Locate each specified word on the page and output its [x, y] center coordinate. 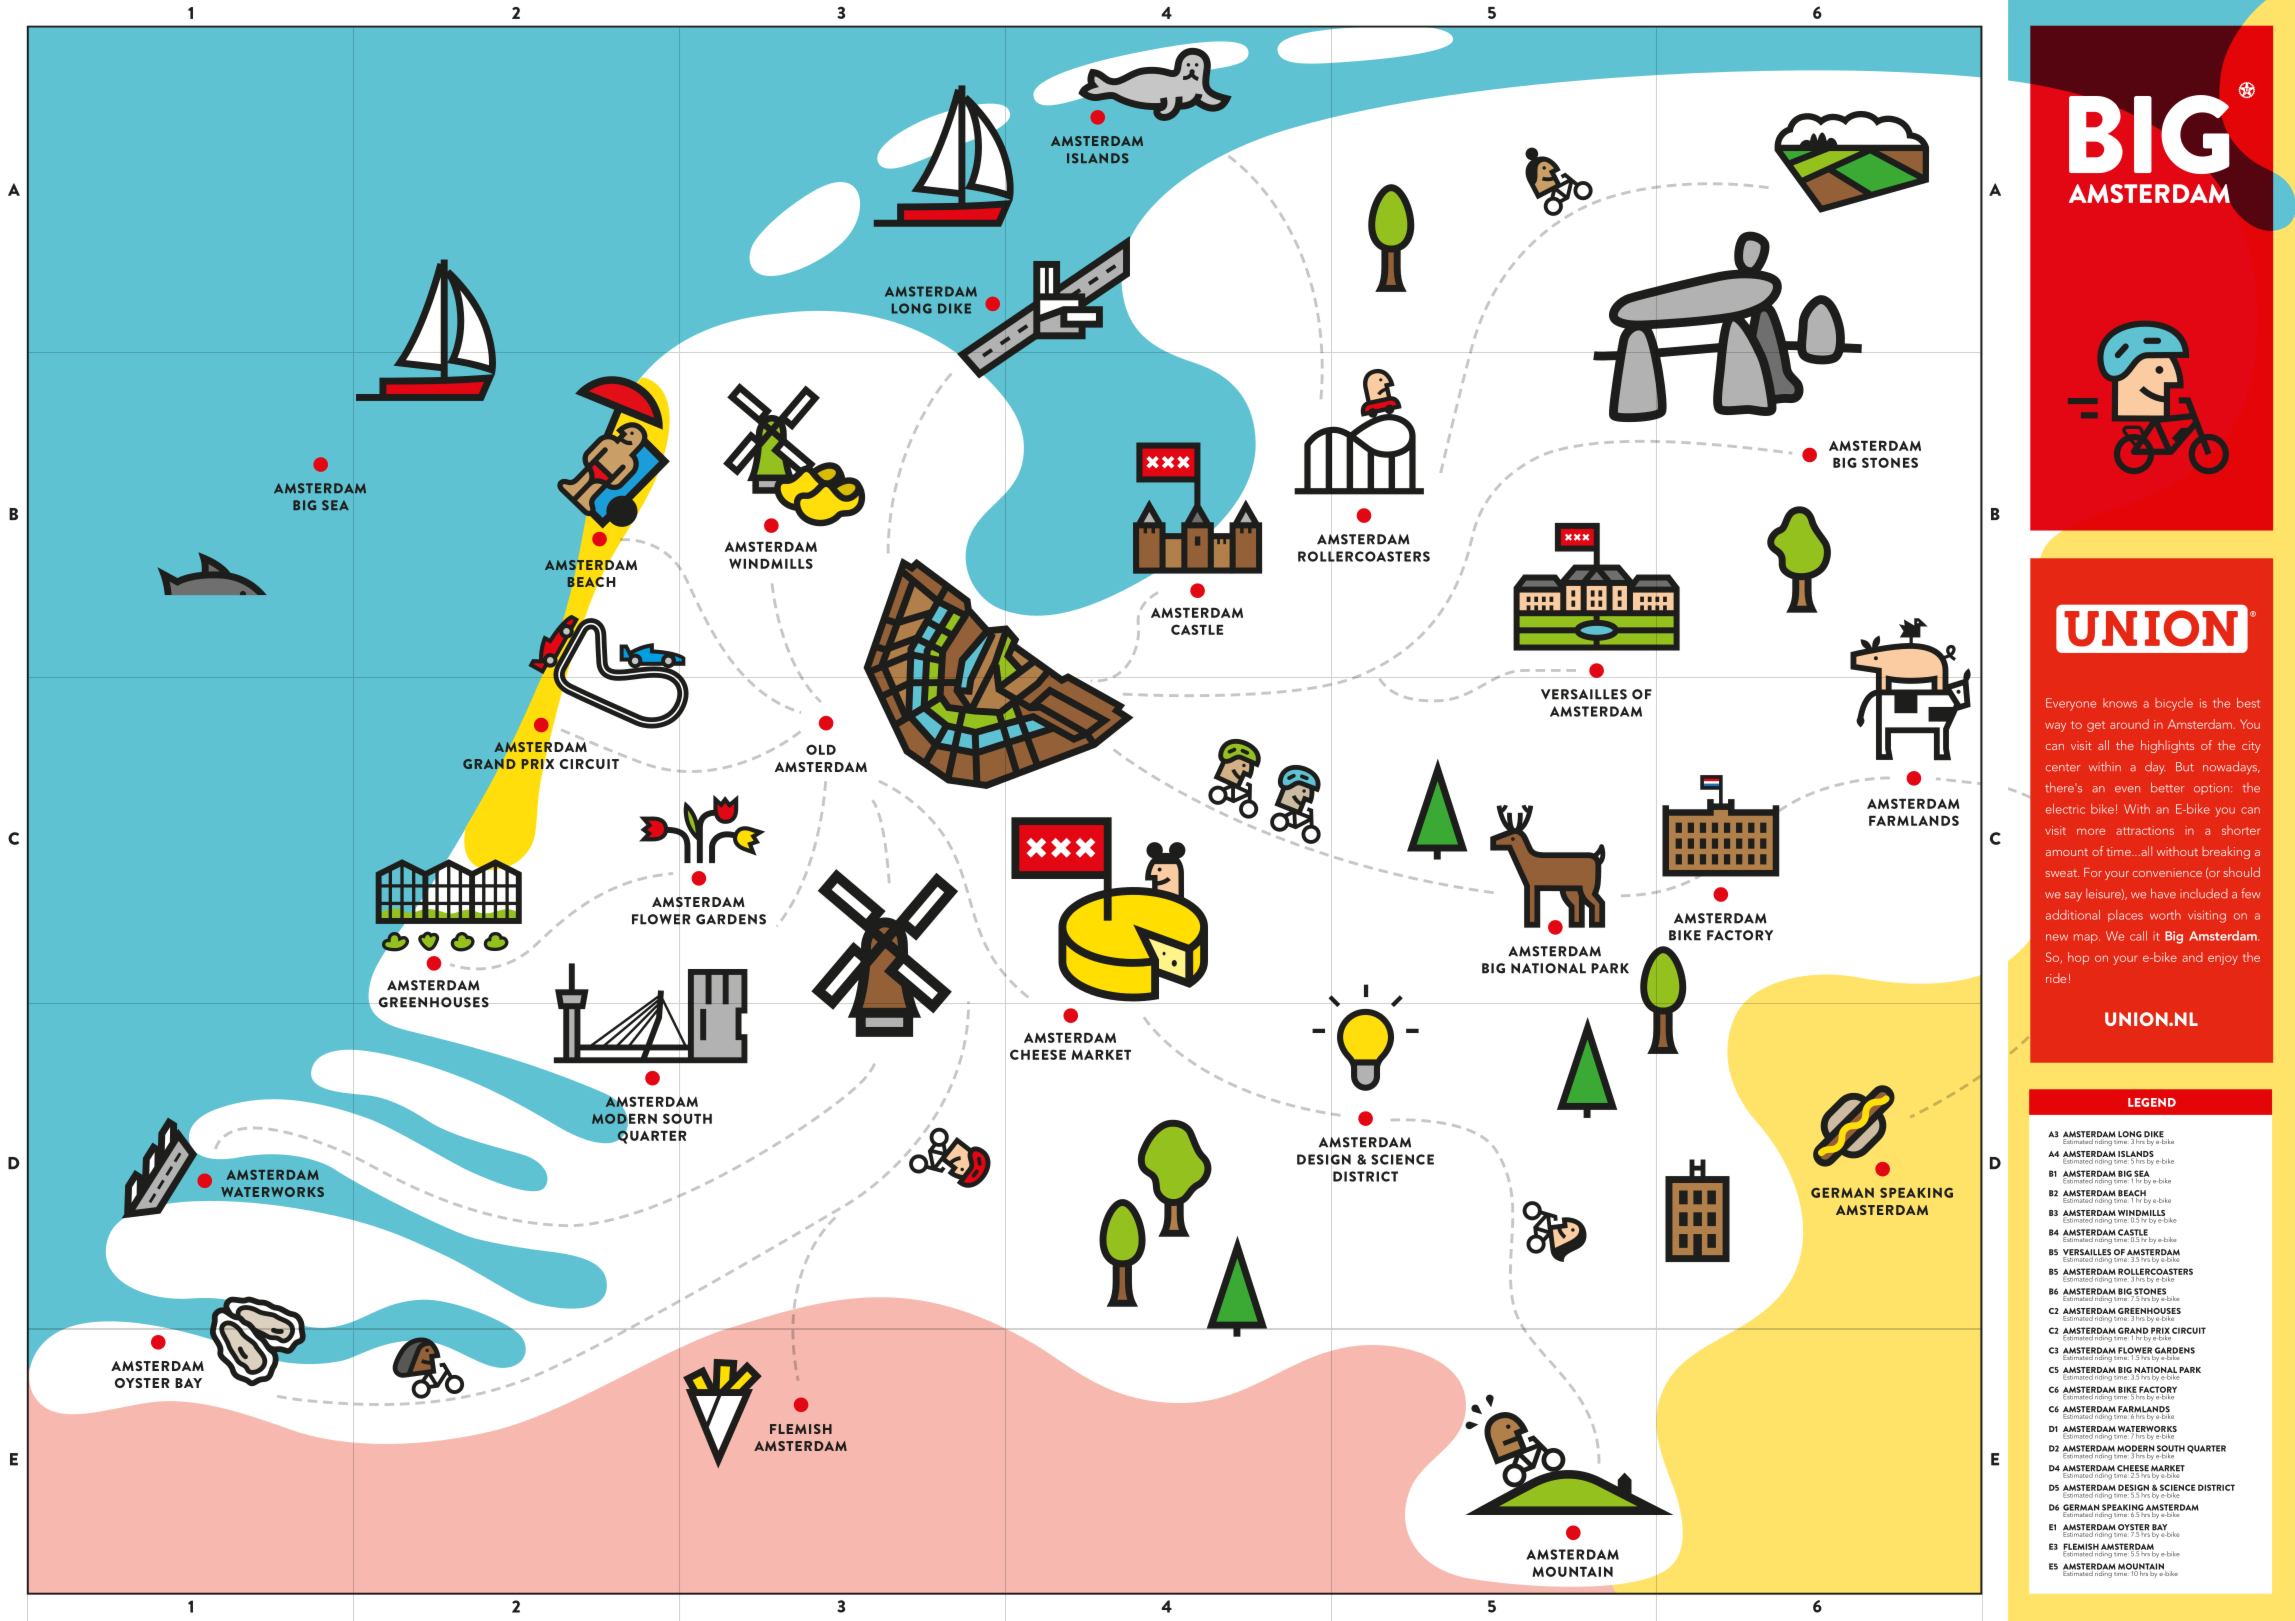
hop [2078, 958]
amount [2067, 852]
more [2091, 831]
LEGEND [2152, 1102]
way [2055, 727]
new [2057, 937]
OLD [821, 749]
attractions [2145, 830]
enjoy [2223, 959]
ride [2056, 978]
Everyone [2071, 704]
